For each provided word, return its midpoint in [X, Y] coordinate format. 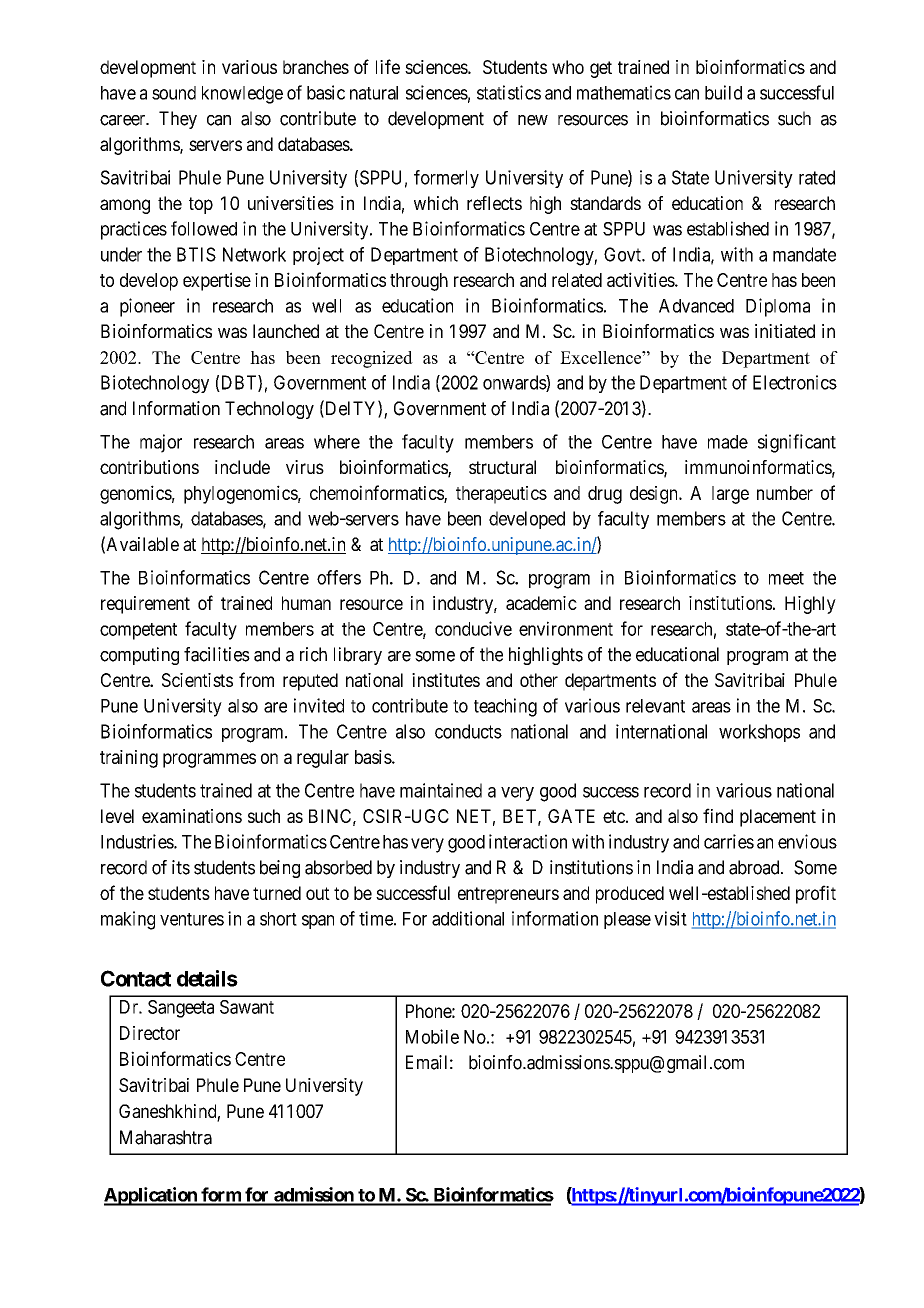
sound [174, 93]
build [723, 92]
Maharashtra [166, 1137]
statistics [509, 92]
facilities [217, 654]
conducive [473, 628]
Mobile [432, 1036]
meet [786, 578]
